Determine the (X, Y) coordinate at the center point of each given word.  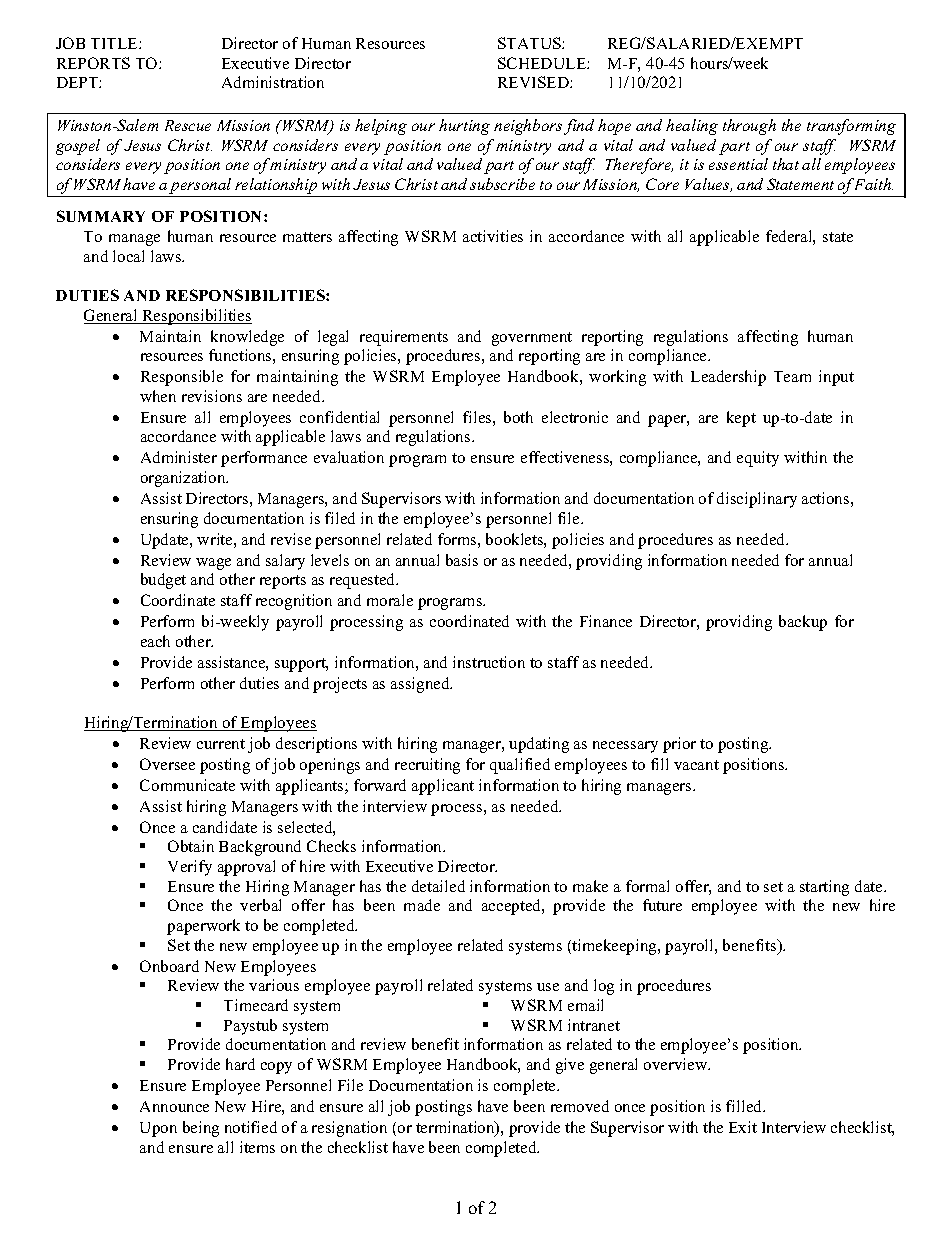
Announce (174, 1106)
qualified (520, 766)
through (749, 127)
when (158, 396)
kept (741, 419)
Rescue (188, 125)
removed (580, 1106)
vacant (696, 765)
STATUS (530, 43)
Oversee (167, 764)
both (518, 417)
